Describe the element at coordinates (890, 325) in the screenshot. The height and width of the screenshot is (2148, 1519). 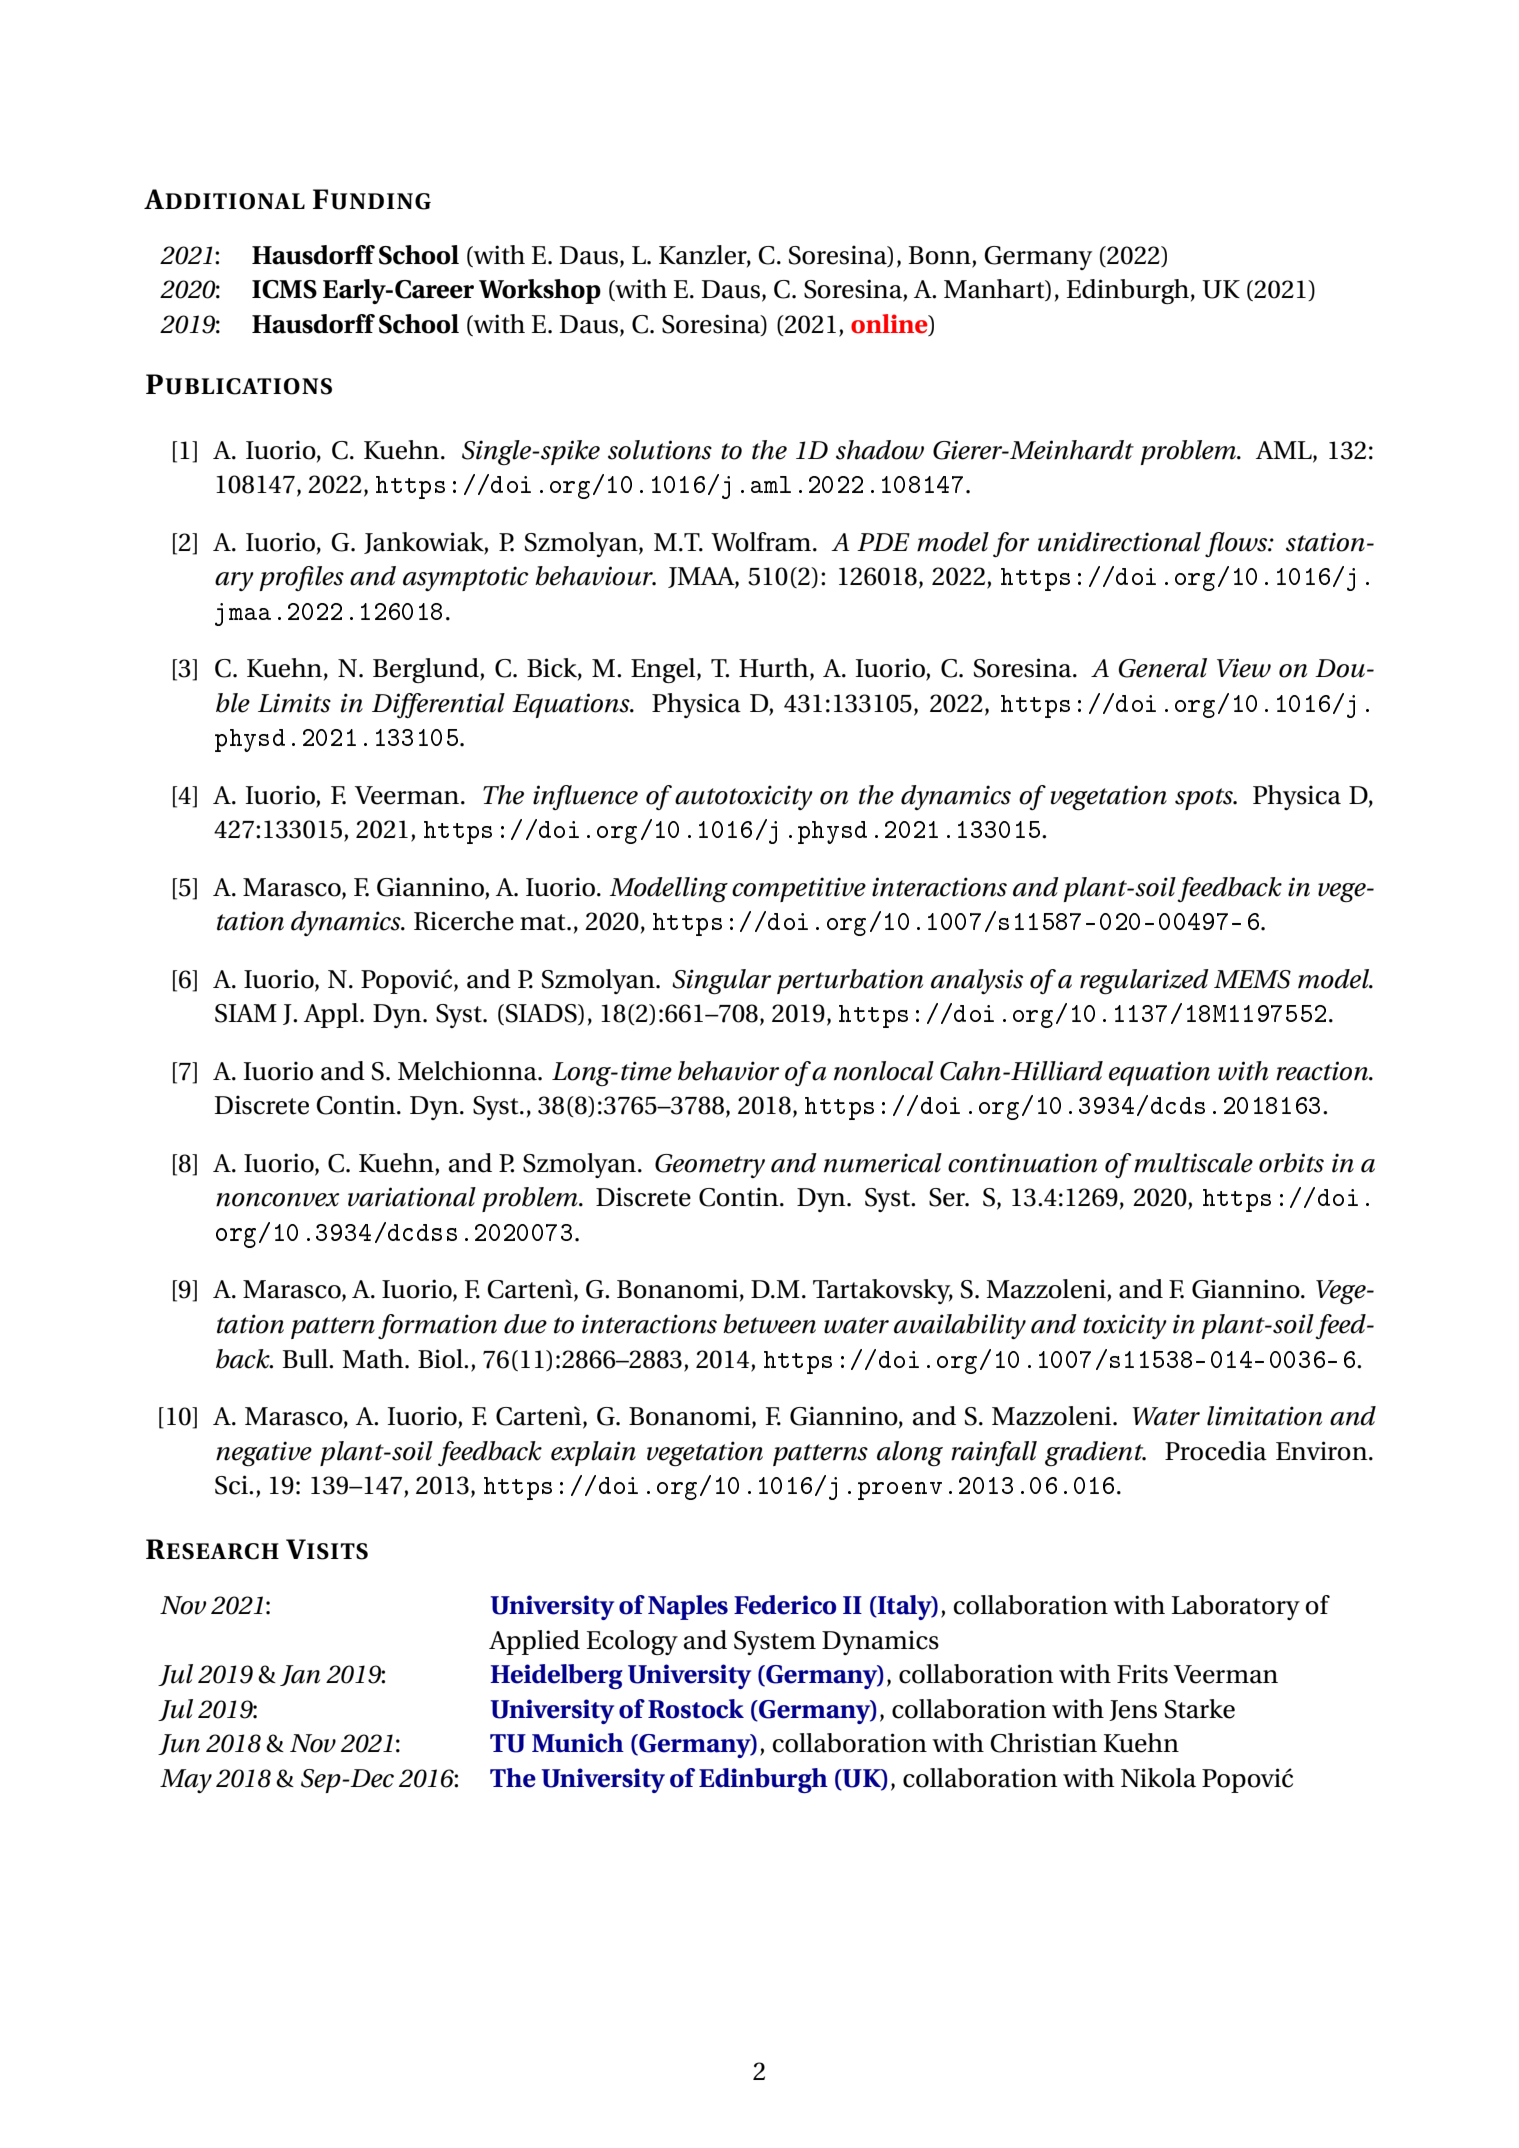
I see `online` at that location.
